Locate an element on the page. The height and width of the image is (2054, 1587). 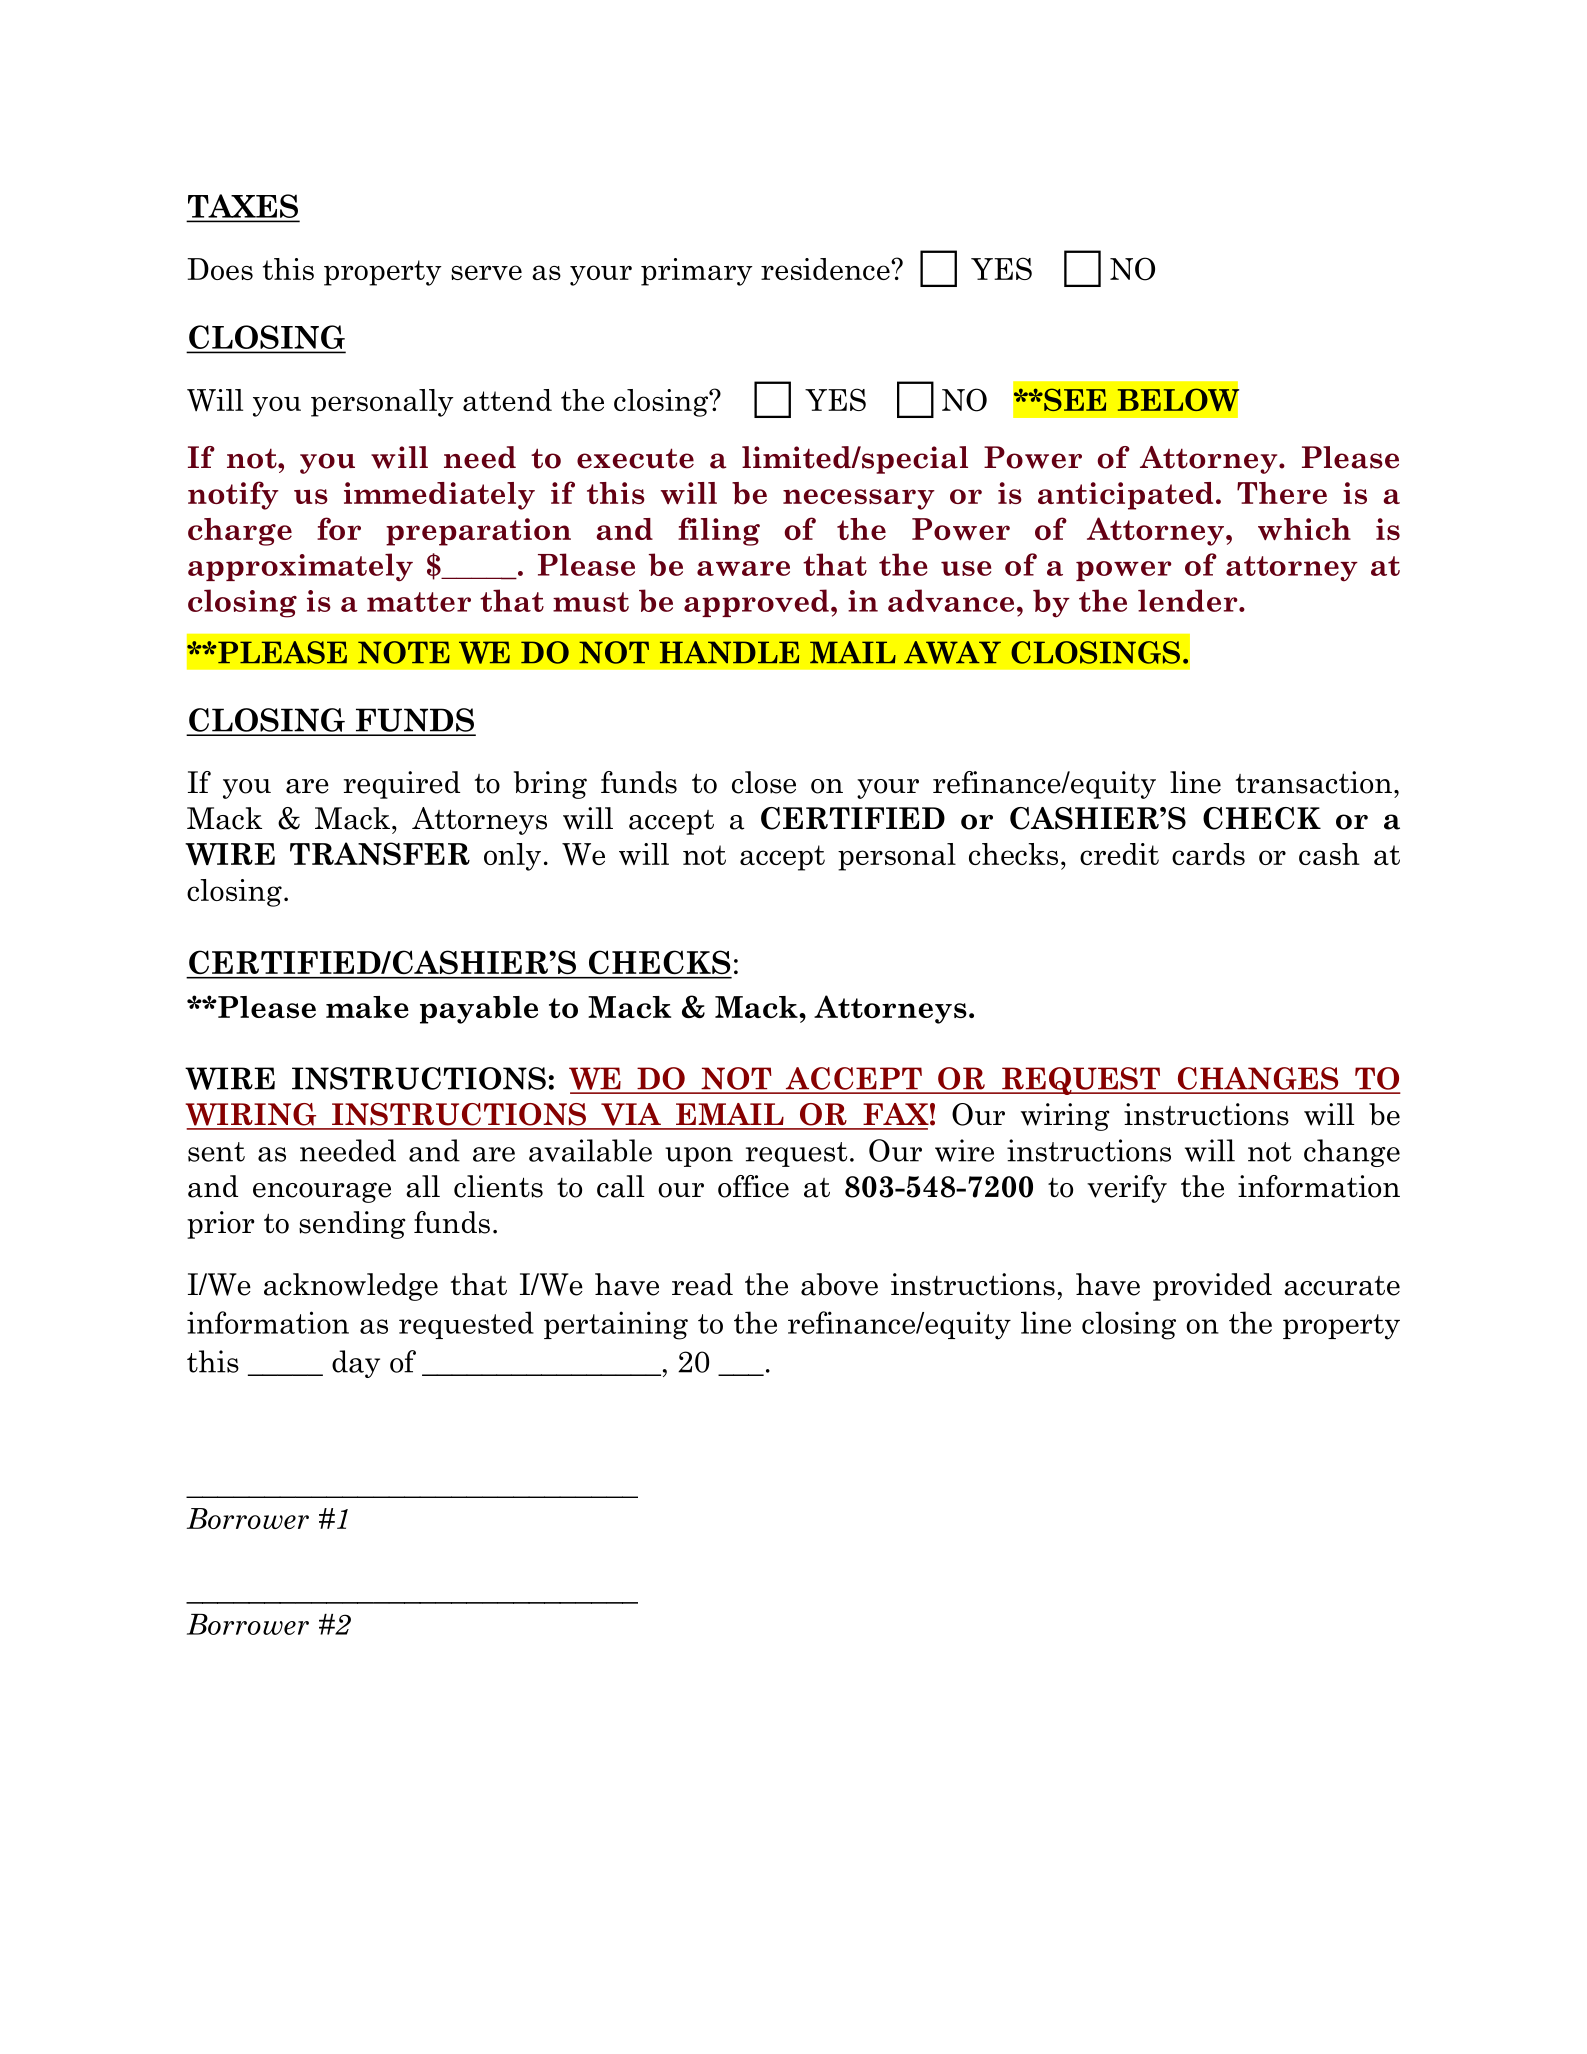
serve is located at coordinates (486, 272).
